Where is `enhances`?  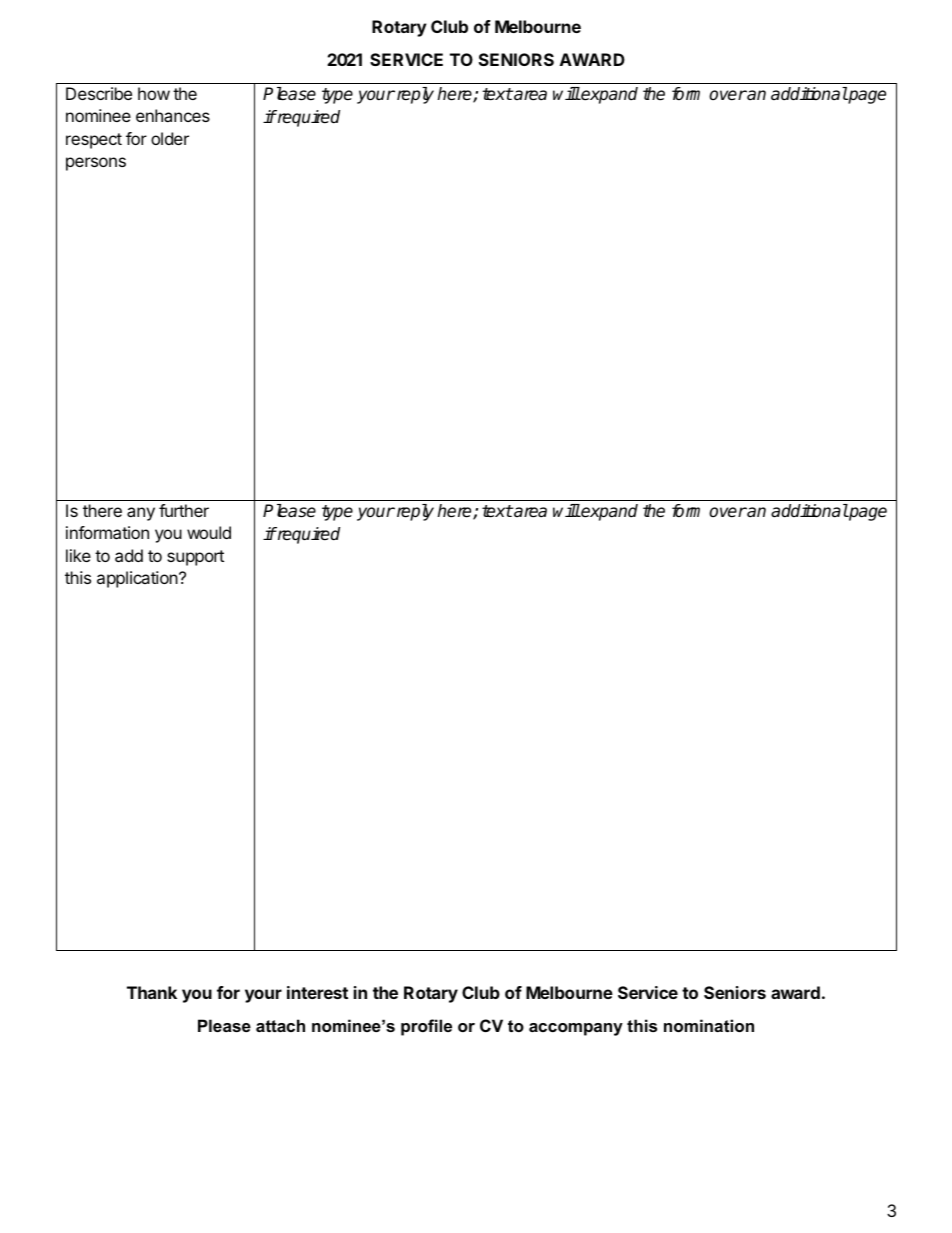 enhances is located at coordinates (173, 115).
